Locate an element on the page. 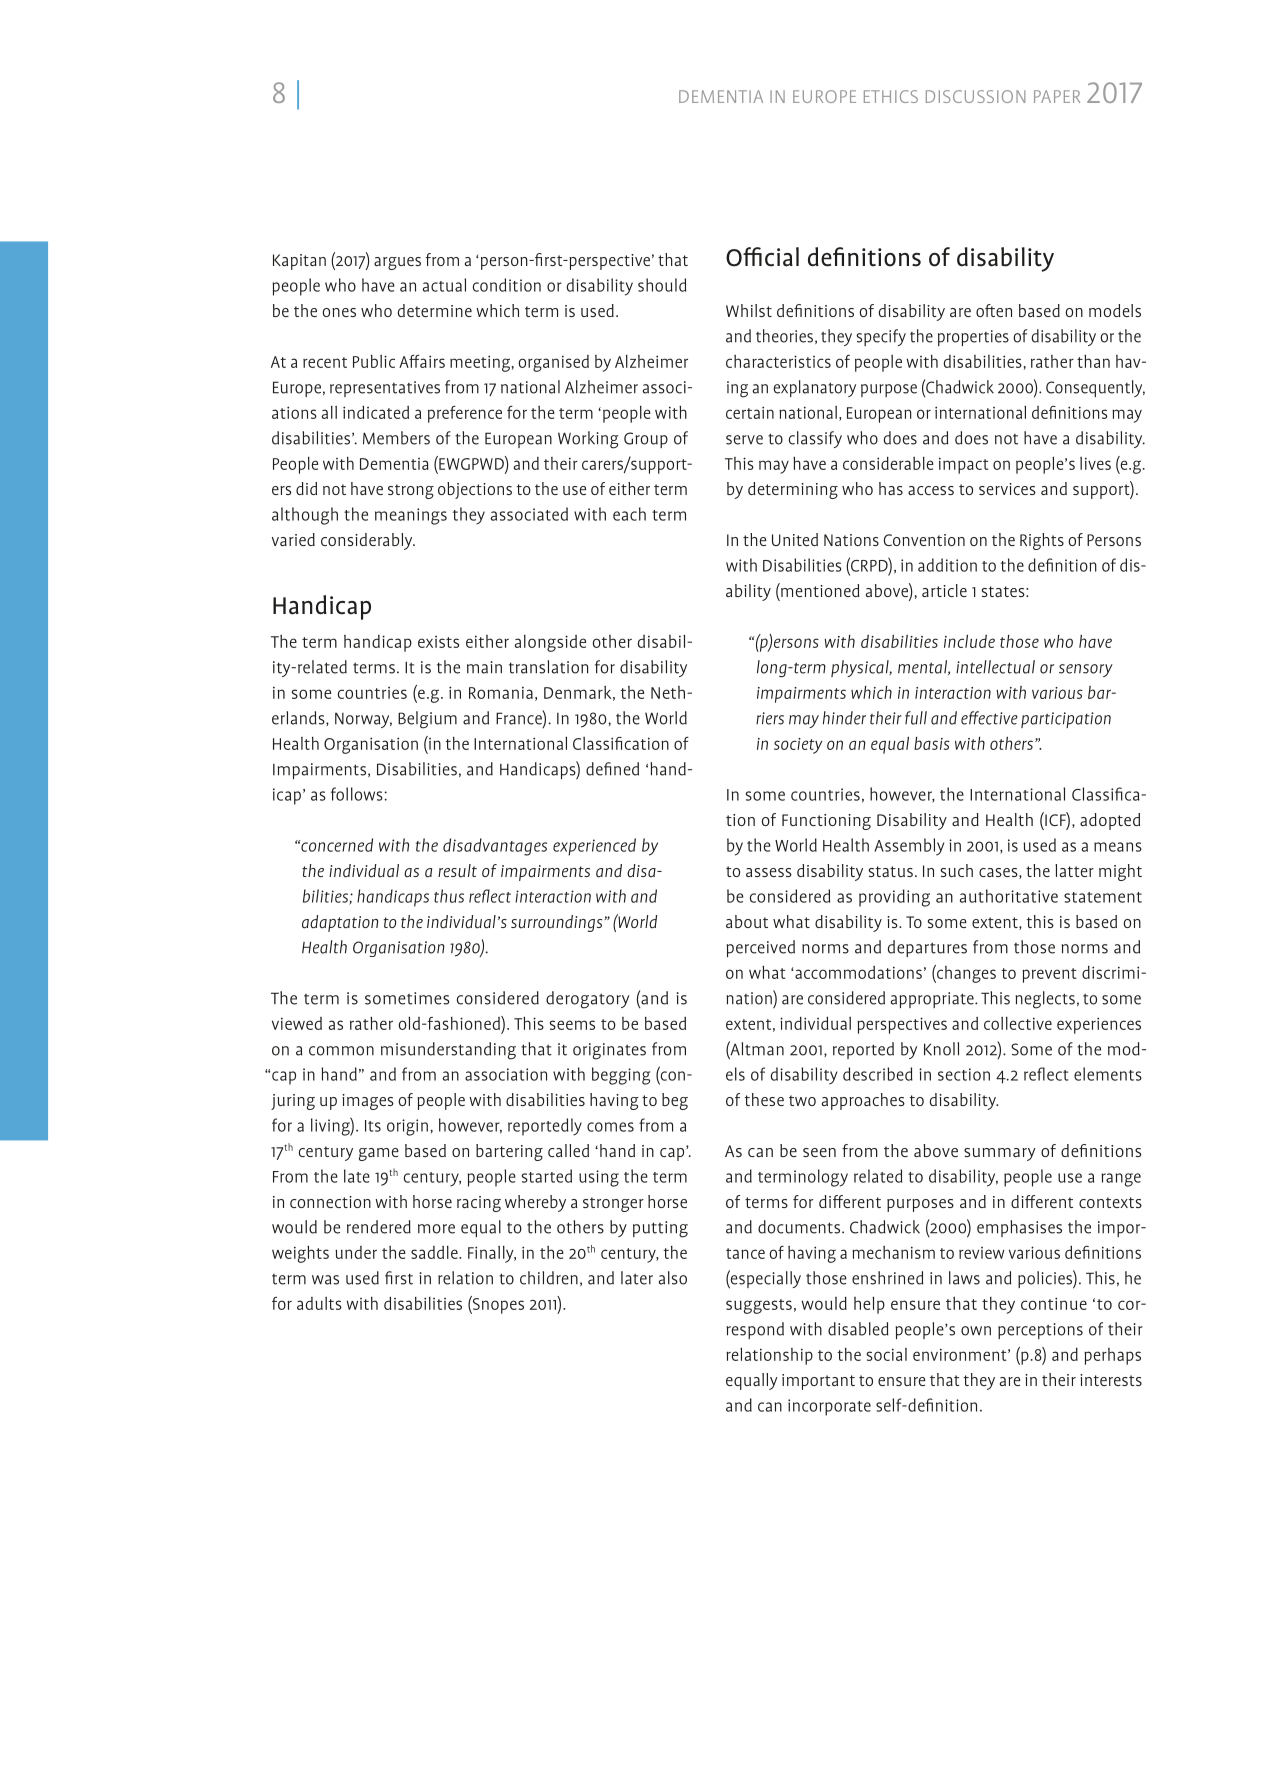 This page has height=1786, width=1263. basis is located at coordinates (932, 743).
